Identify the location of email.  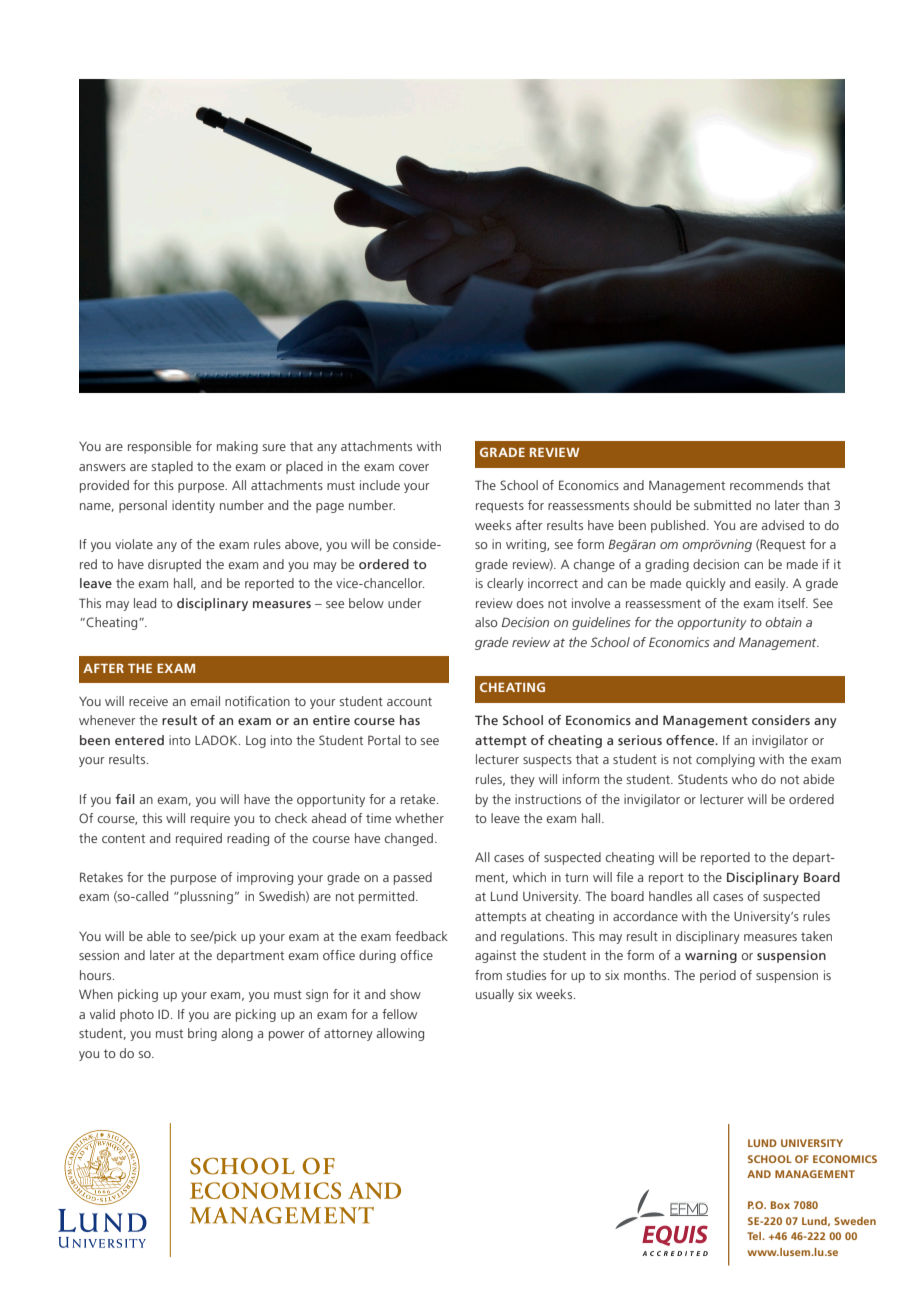
(205, 701).
